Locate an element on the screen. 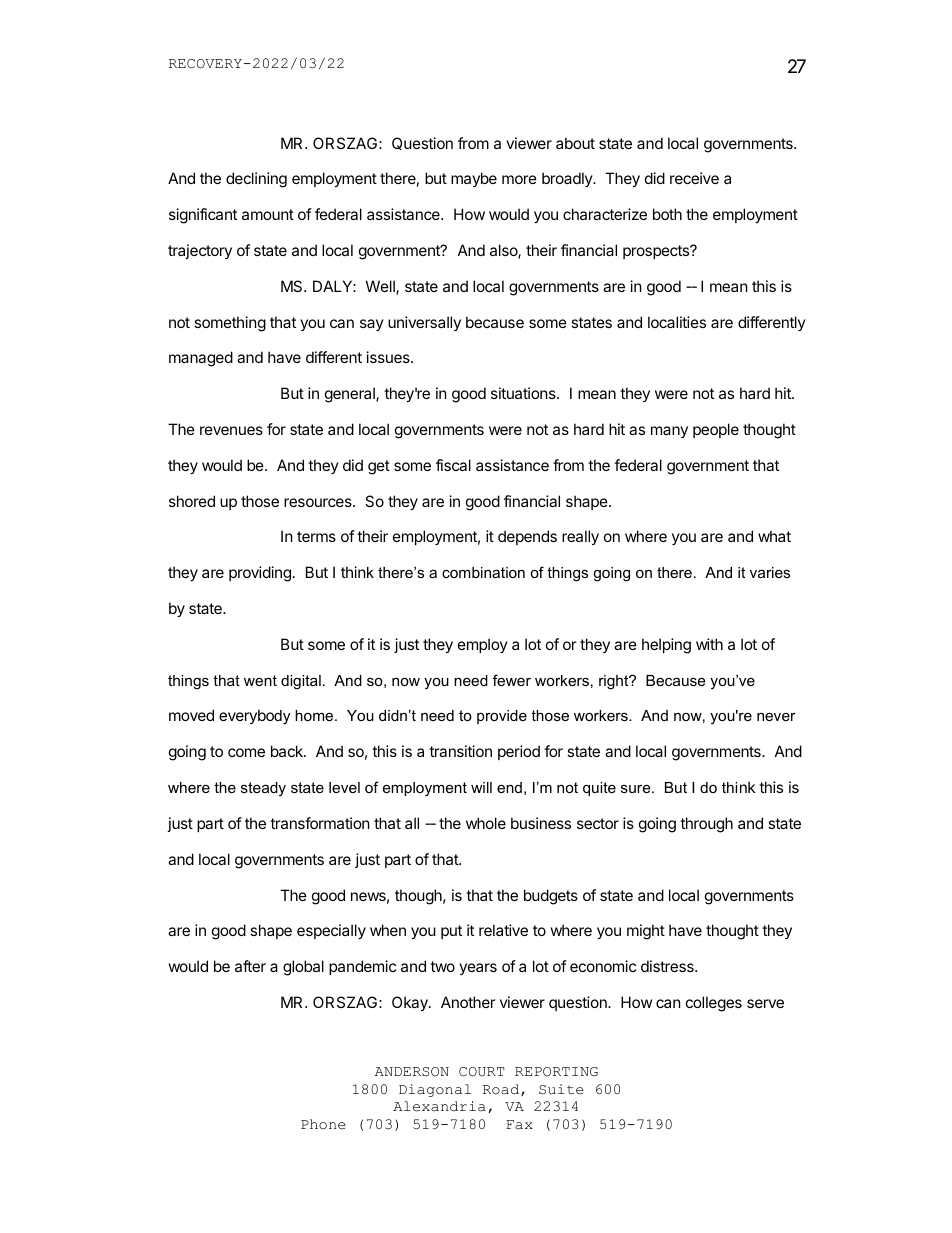  Phone is located at coordinates (323, 1124).
